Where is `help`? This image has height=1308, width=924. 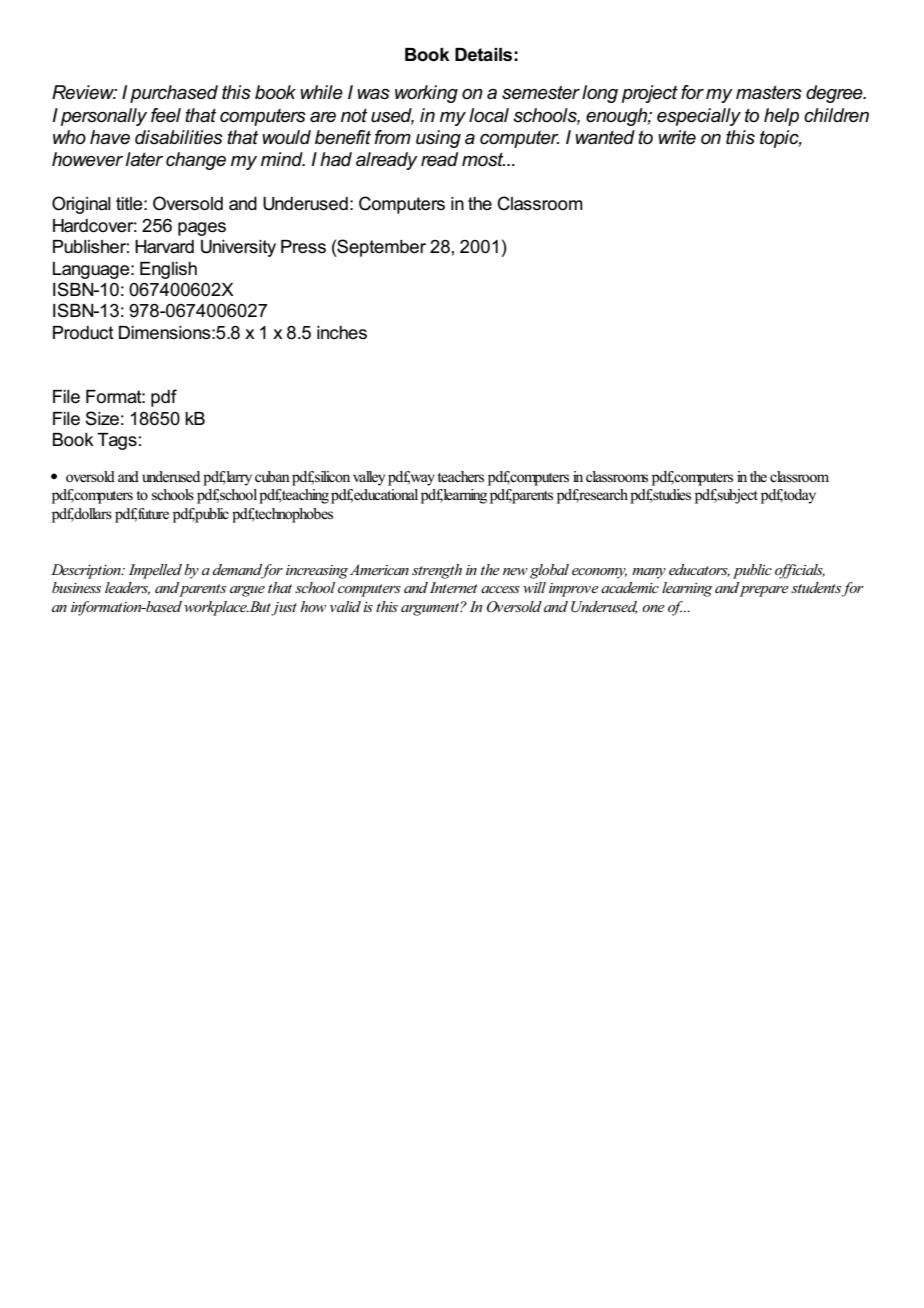
help is located at coordinates (781, 117).
